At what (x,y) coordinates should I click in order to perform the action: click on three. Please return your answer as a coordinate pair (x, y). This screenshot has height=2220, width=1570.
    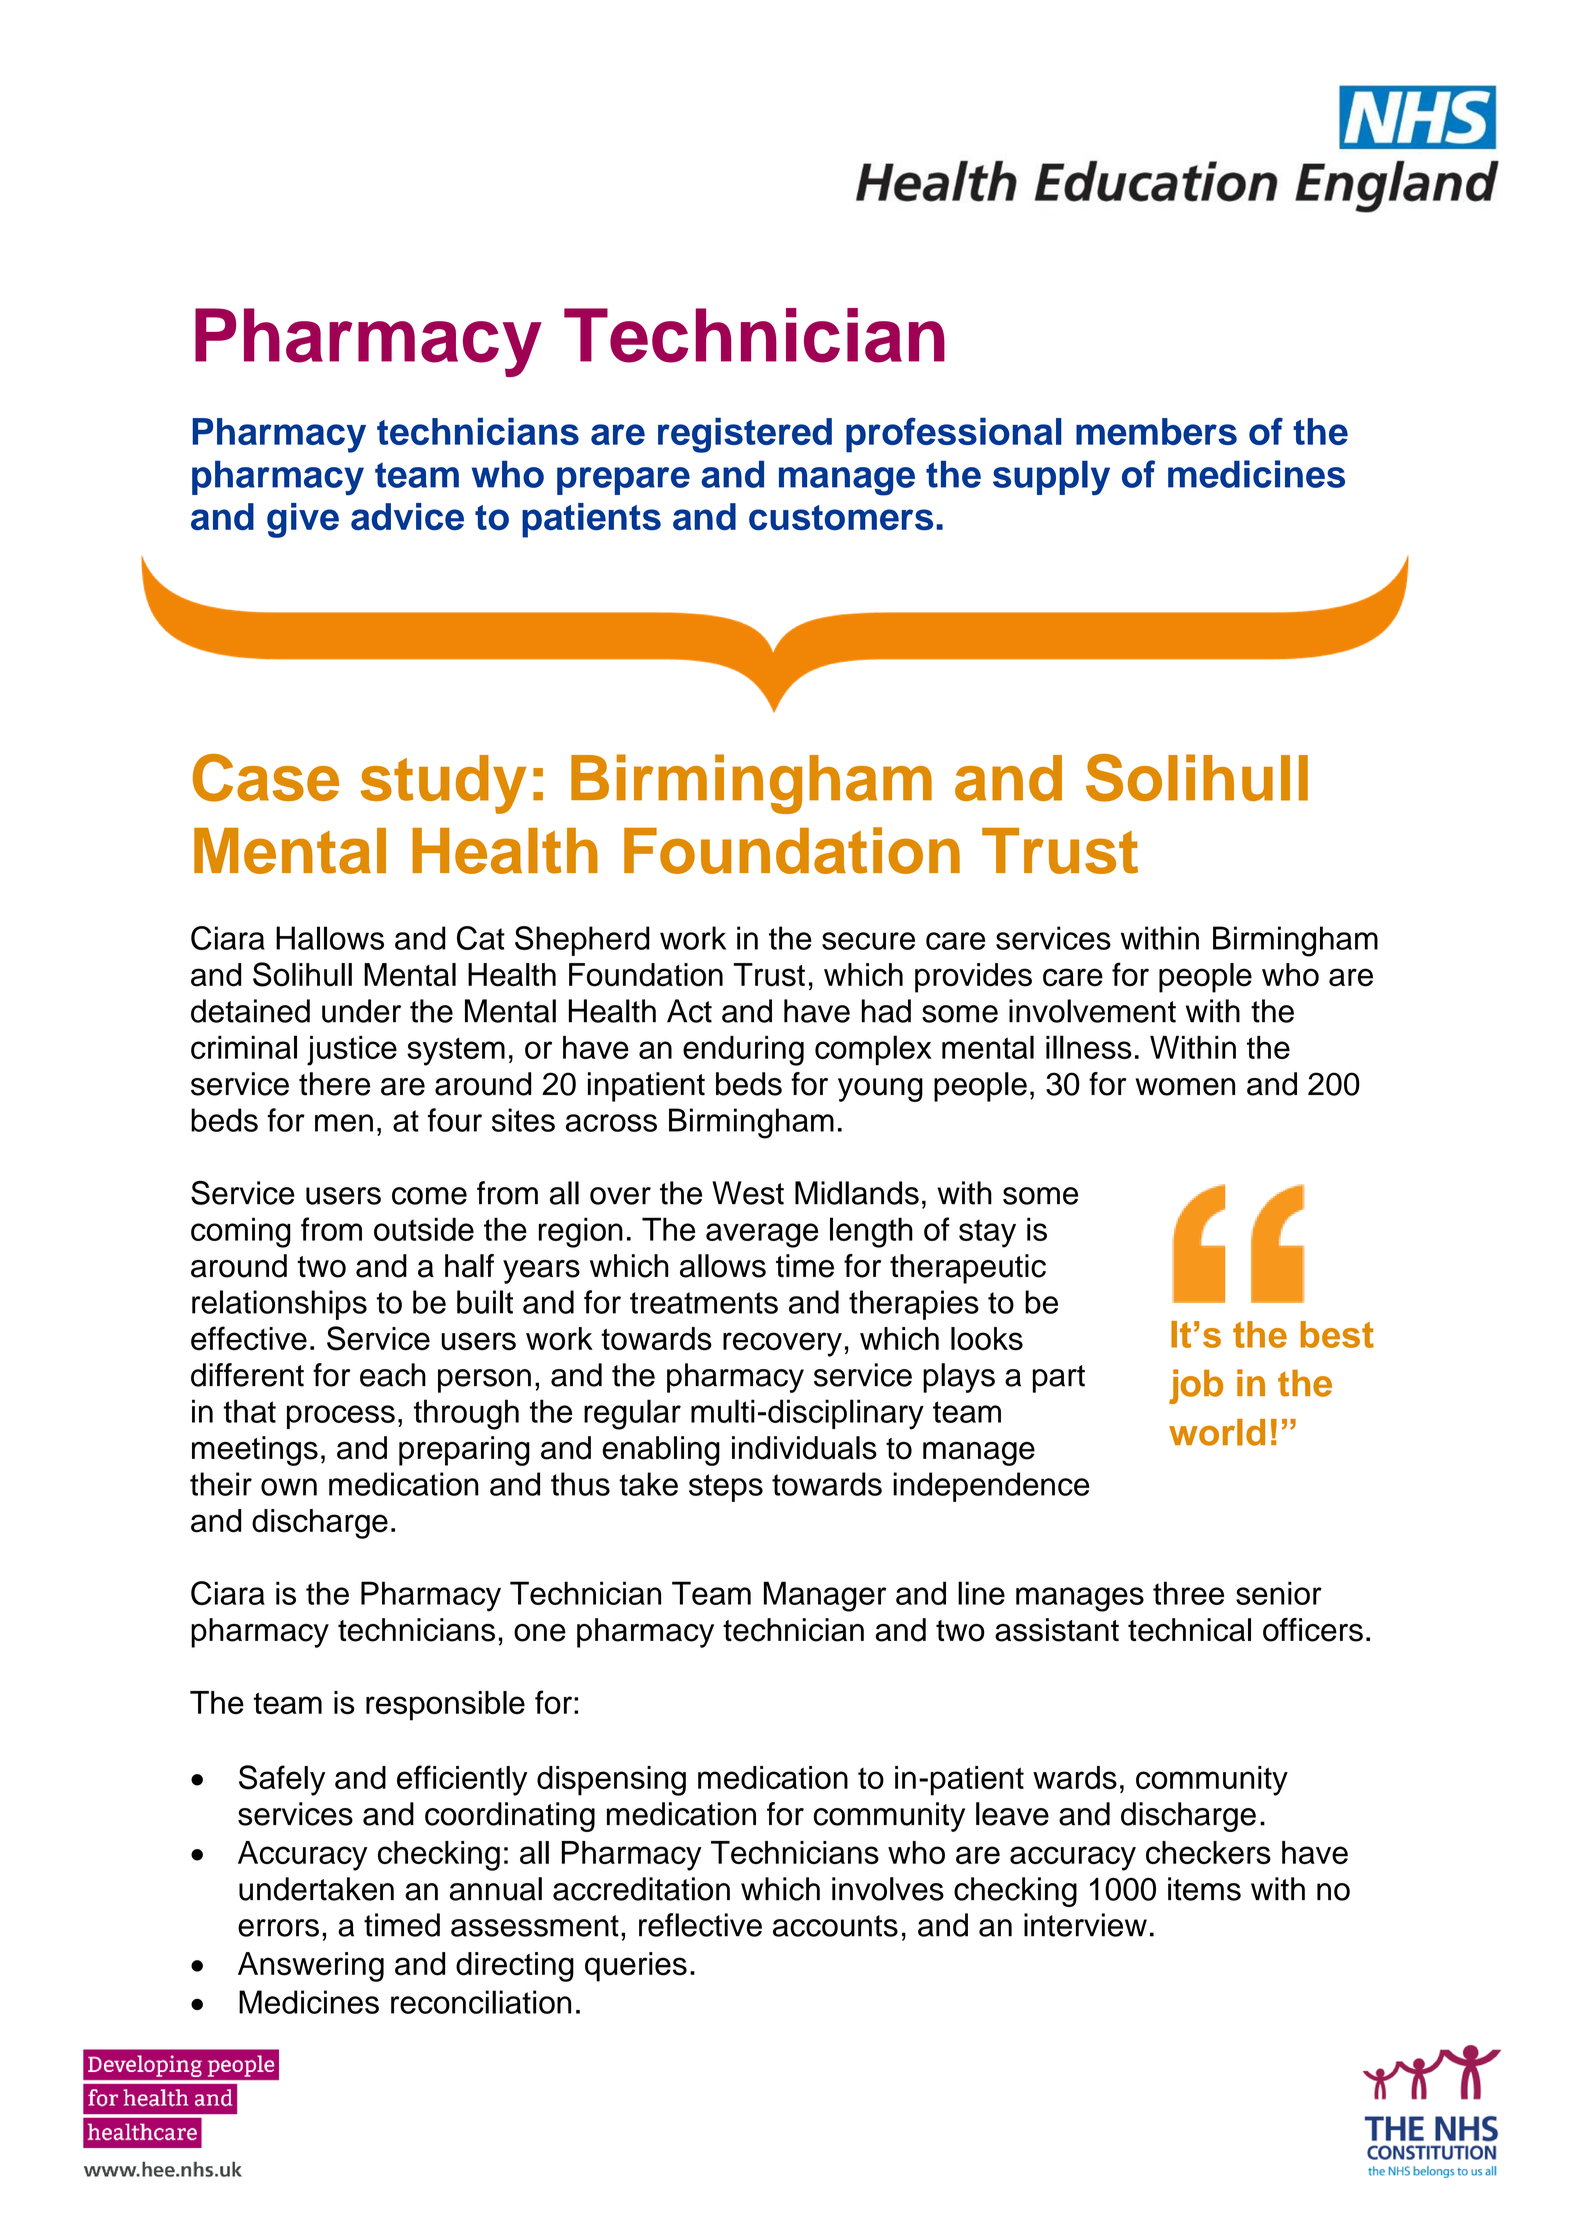
    Looking at the image, I should click on (1188, 1593).
